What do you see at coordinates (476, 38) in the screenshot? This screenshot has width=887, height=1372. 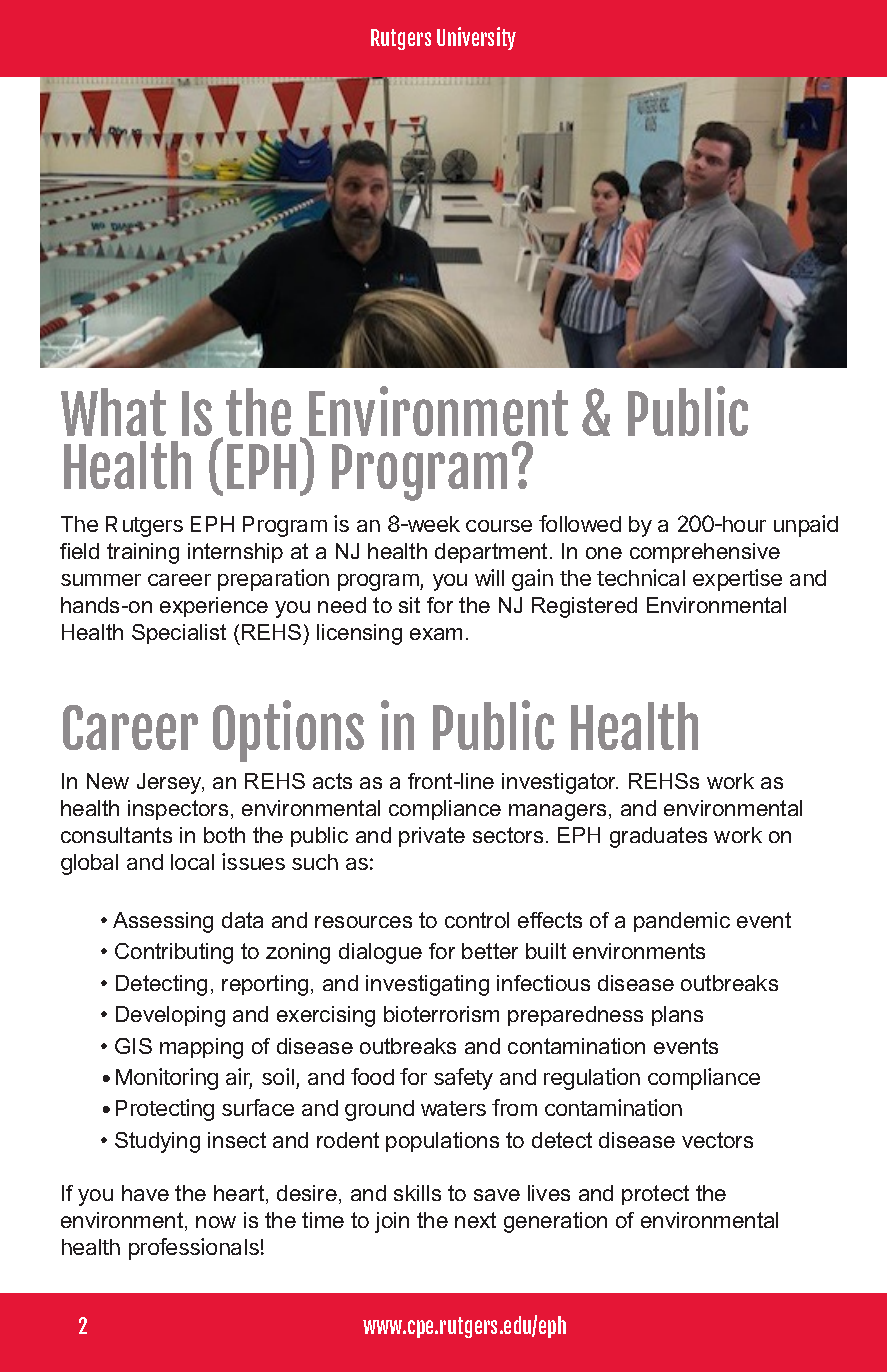 I see `University` at bounding box center [476, 38].
